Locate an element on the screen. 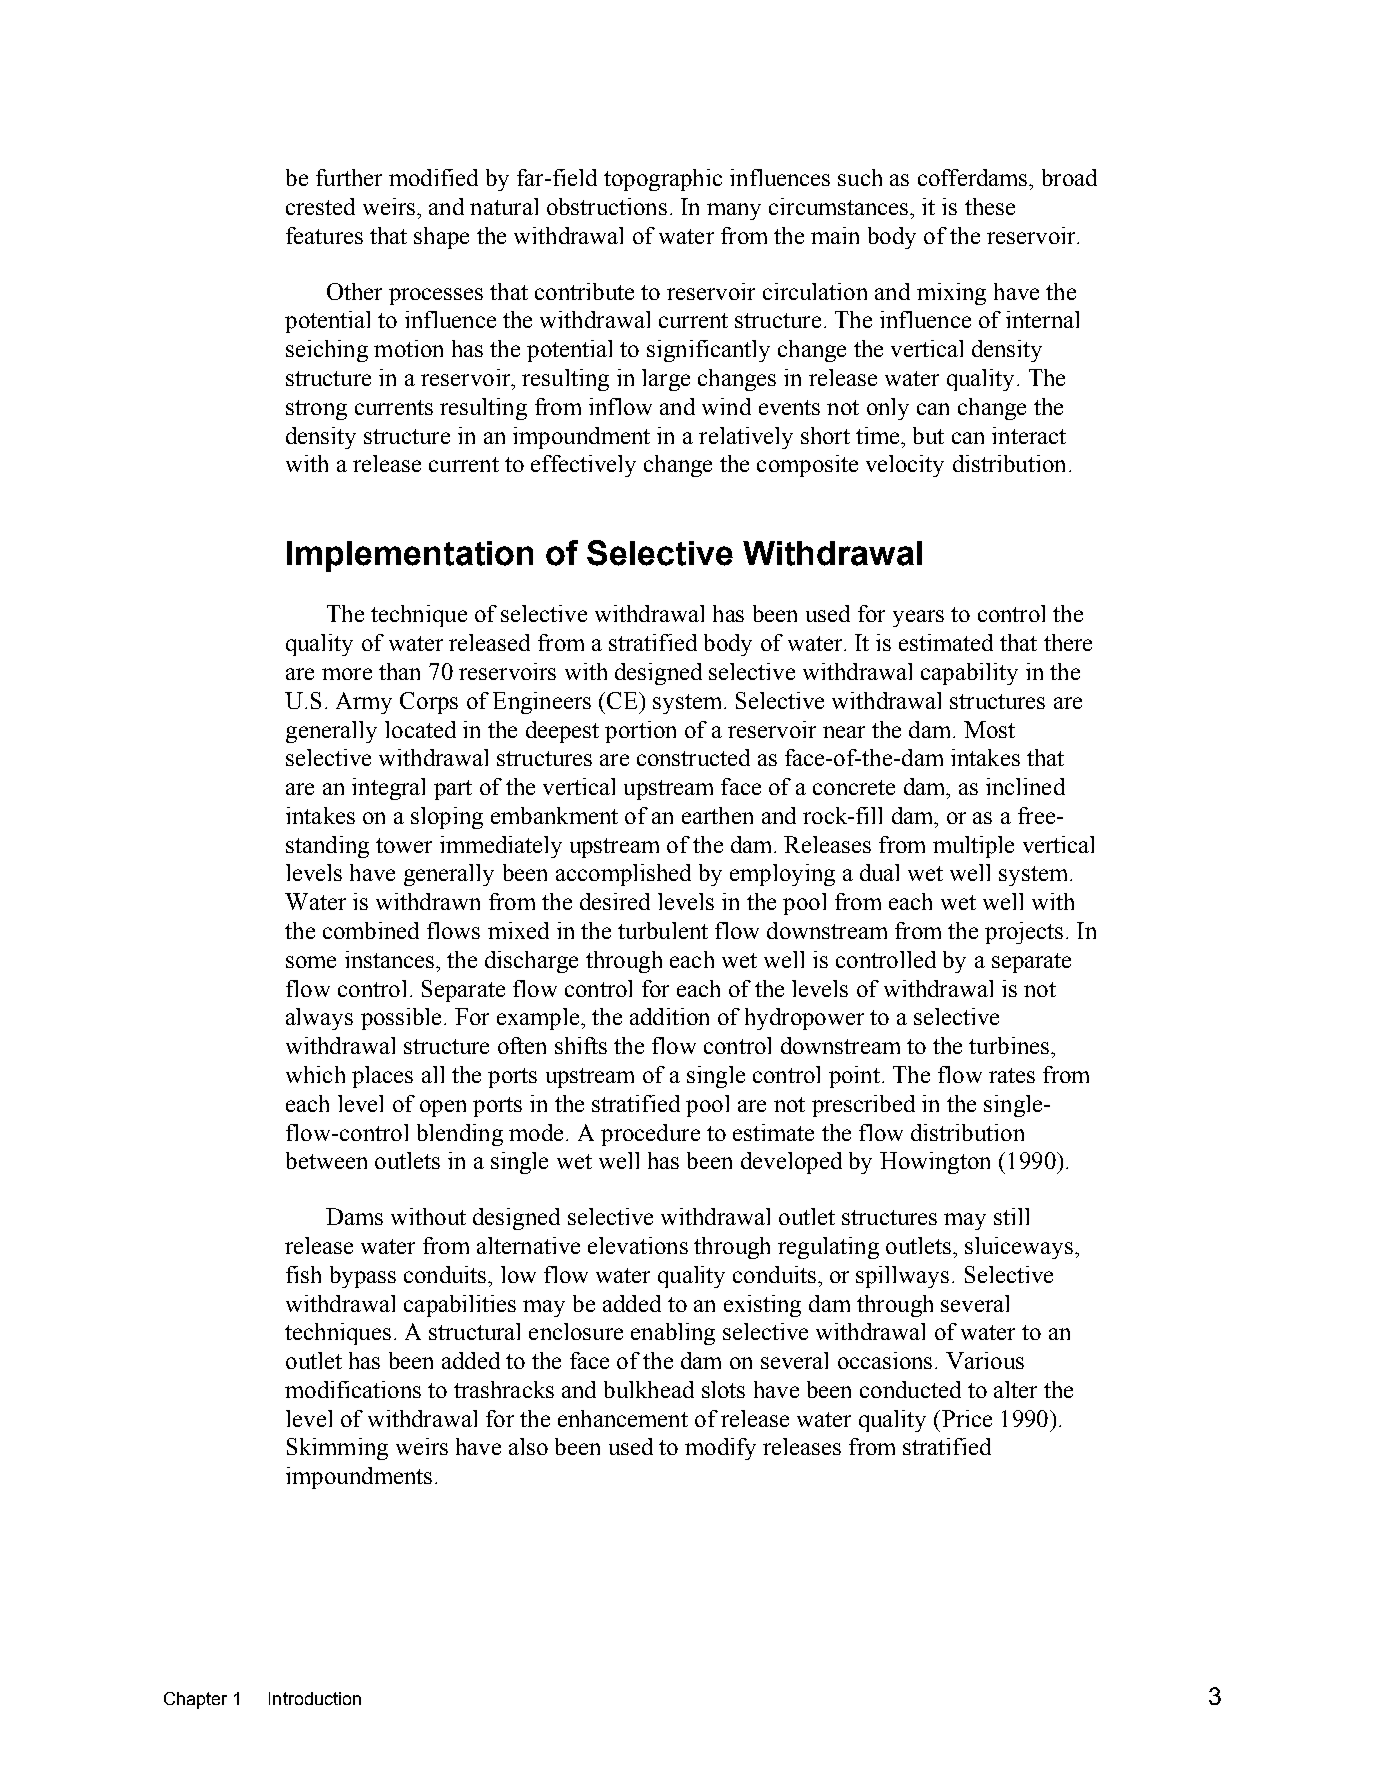 Image resolution: width=1385 pixels, height=1792 pixels. strong is located at coordinates (316, 410).
